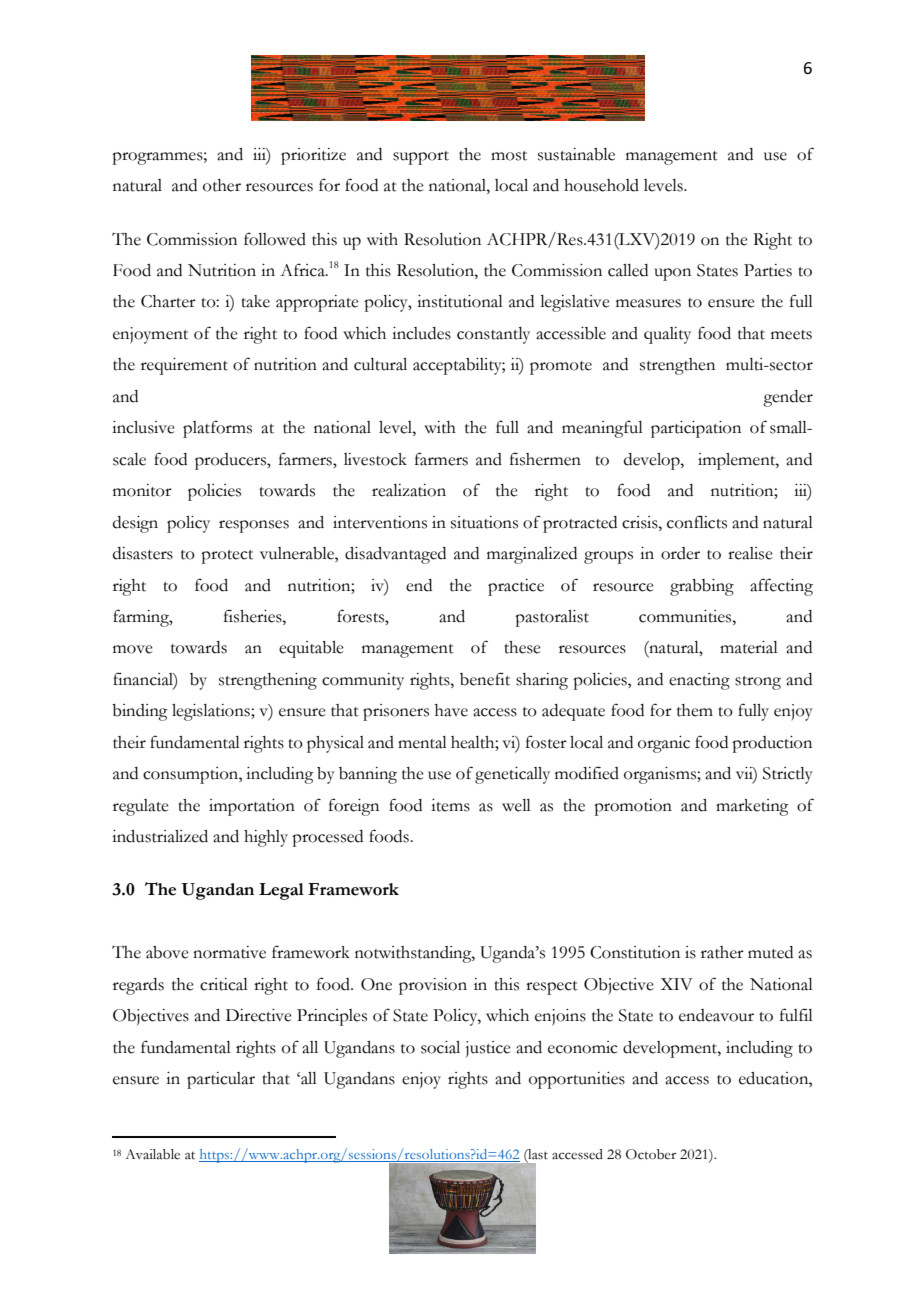 This page has height=1308, width=924. What do you see at coordinates (421, 158) in the page?
I see `support` at bounding box center [421, 158].
